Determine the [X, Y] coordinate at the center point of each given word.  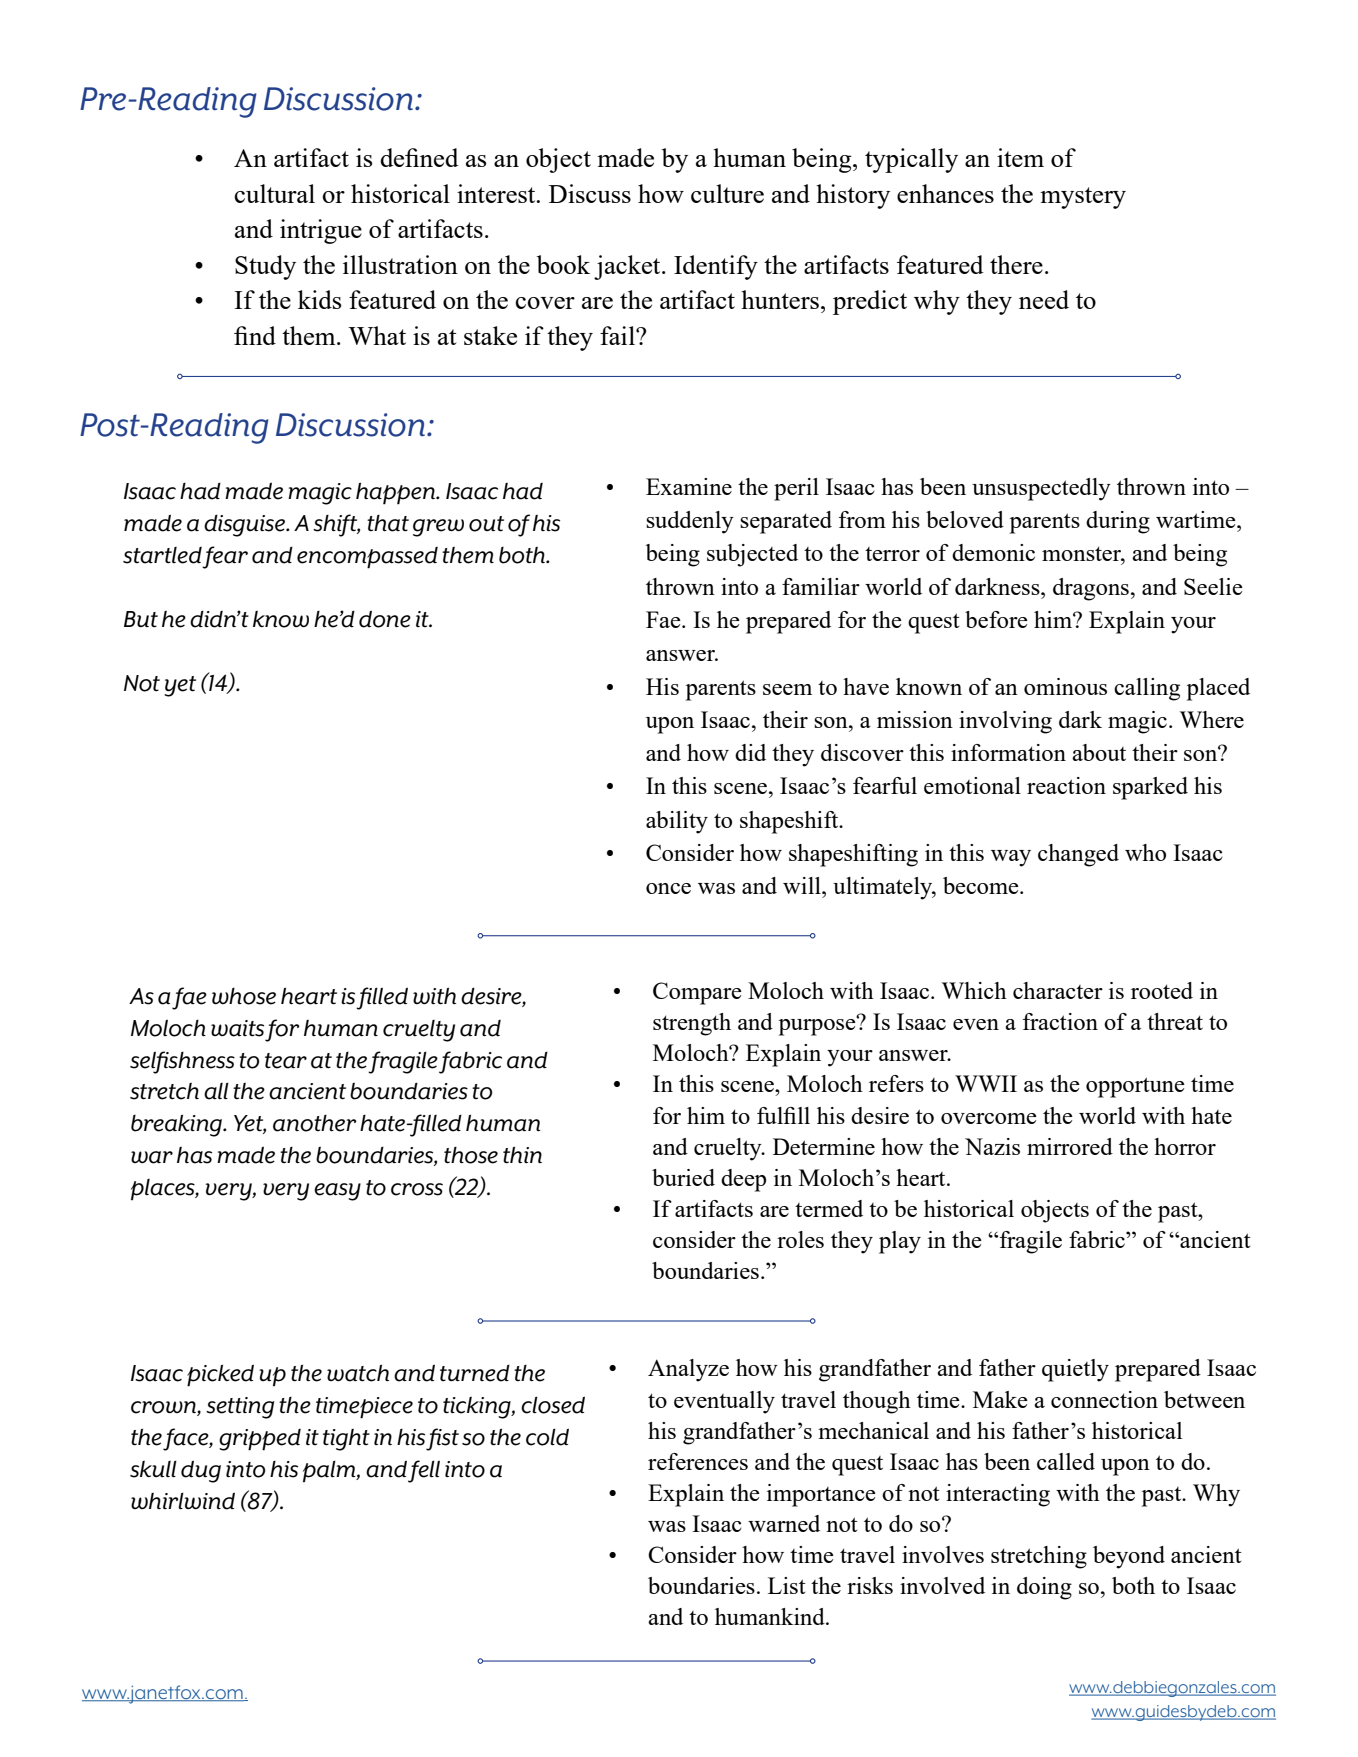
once [668, 888]
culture [727, 193]
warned [784, 1523]
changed [1078, 855]
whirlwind [183, 1501]
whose [244, 996]
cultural [274, 193]
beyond [1129, 1557]
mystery [1083, 198]
